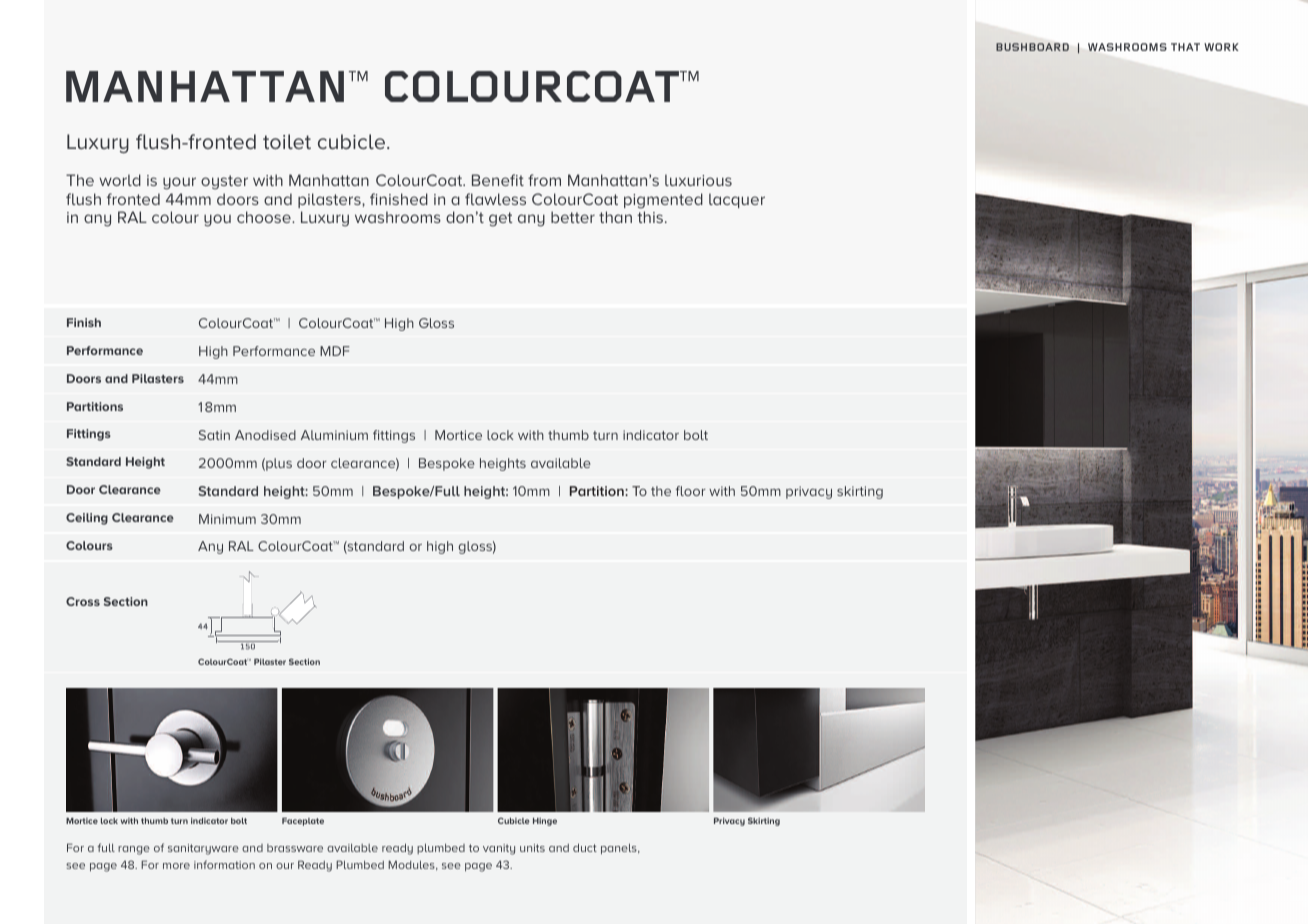  What do you see at coordinates (691, 491) in the document?
I see `floor` at bounding box center [691, 491].
